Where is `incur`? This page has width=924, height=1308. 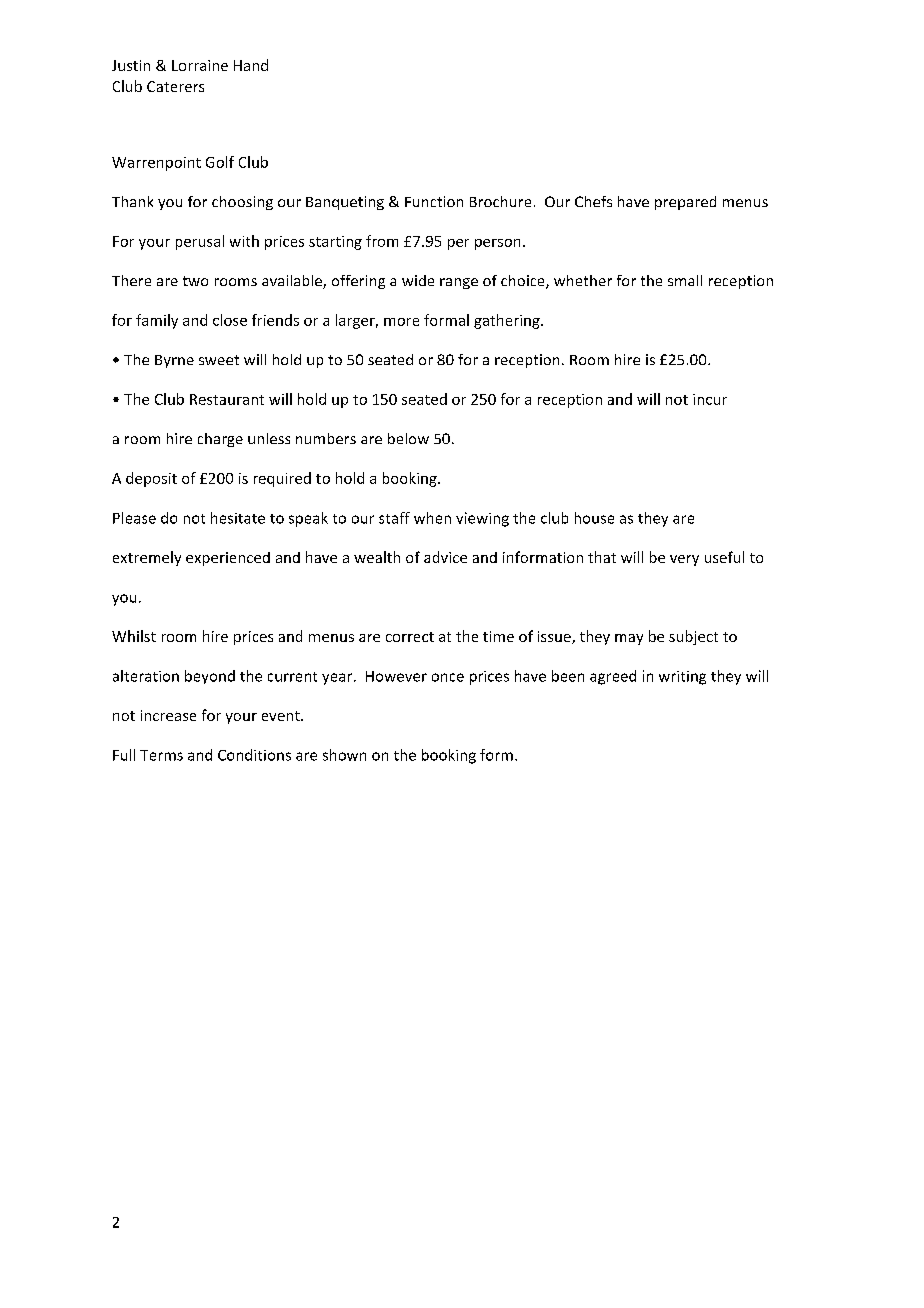 incur is located at coordinates (710, 399).
